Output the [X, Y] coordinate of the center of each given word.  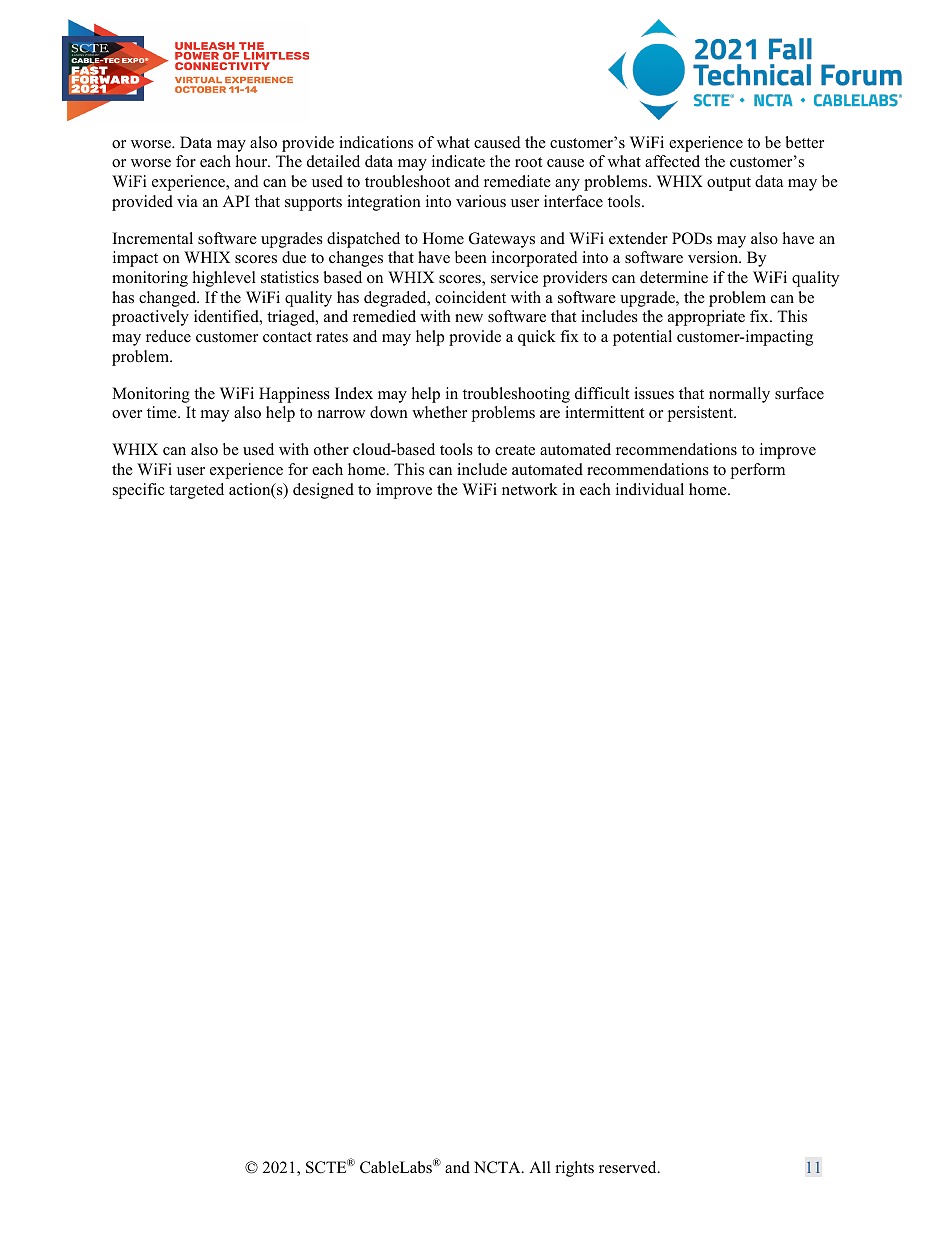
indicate [458, 161]
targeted [196, 491]
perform [758, 471]
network [530, 489]
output [729, 184]
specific [139, 491]
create [515, 450]
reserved [629, 1167]
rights [575, 1169]
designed [323, 491]
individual [650, 489]
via [187, 201]
